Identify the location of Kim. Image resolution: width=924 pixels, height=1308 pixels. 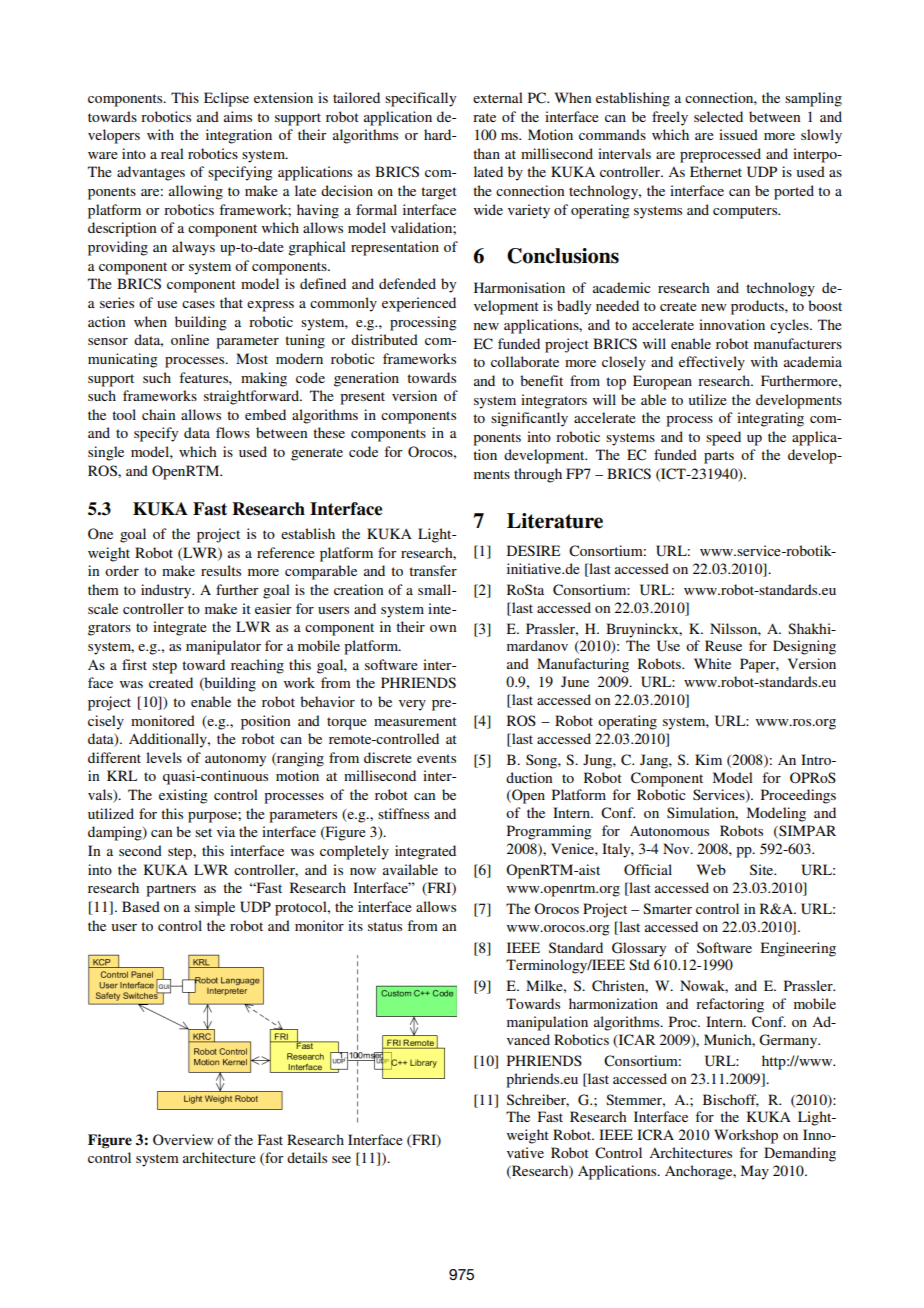
(708, 759).
